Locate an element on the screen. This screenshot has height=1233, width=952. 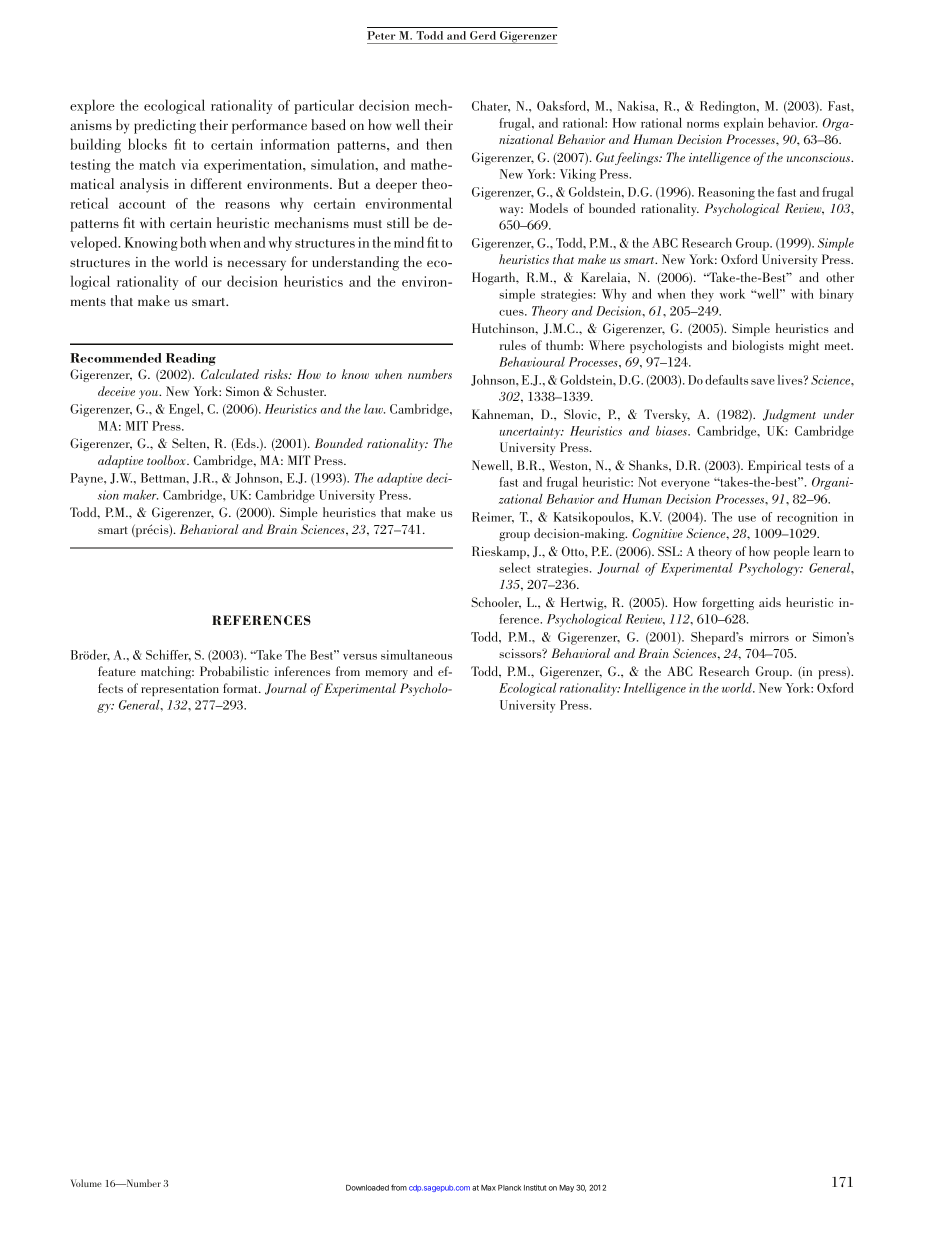
forgetting is located at coordinates (728, 603).
